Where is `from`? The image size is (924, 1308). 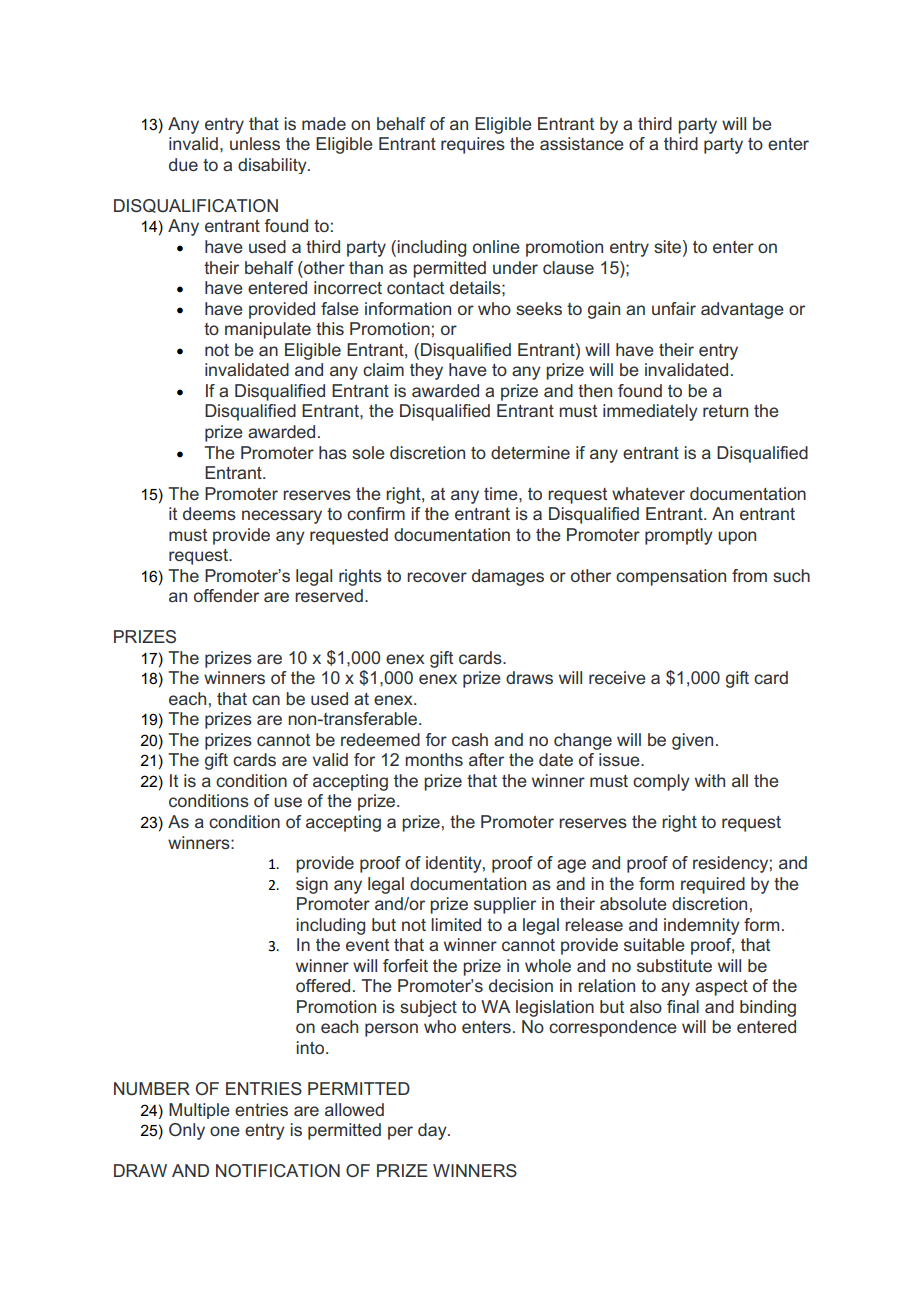 from is located at coordinates (749, 575).
